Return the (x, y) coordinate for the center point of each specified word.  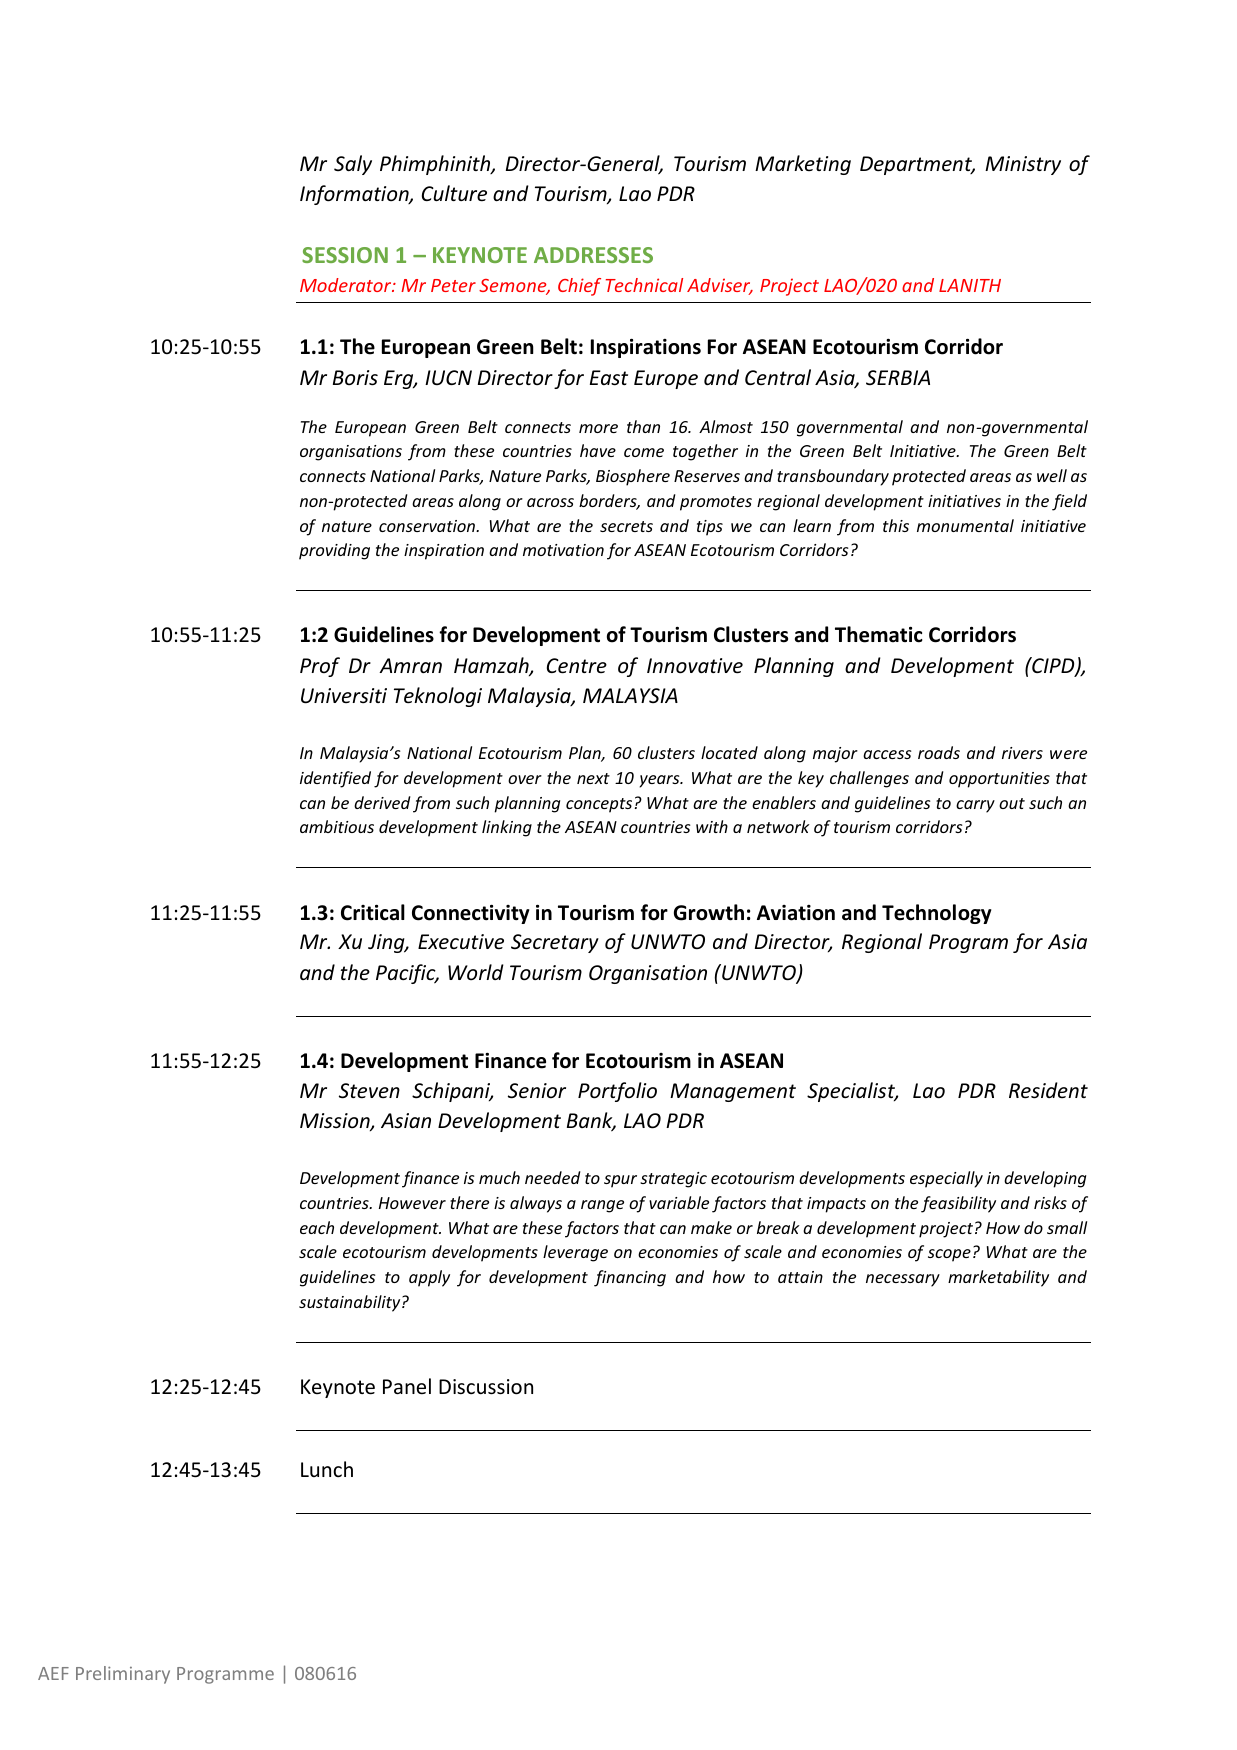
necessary (903, 1280)
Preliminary (123, 1675)
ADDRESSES (593, 255)
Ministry (1023, 165)
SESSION (345, 255)
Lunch (327, 1469)
